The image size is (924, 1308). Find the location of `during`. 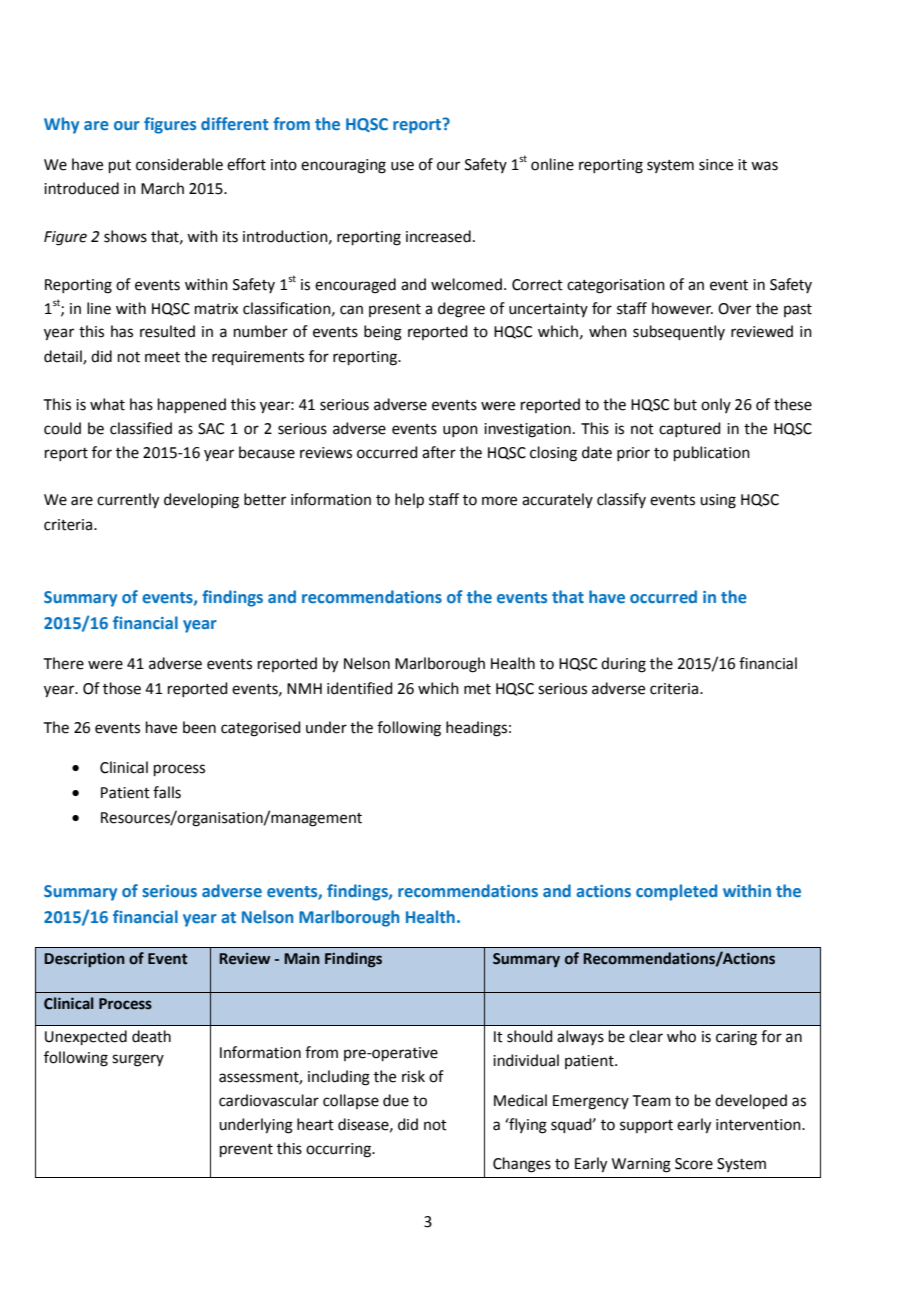

during is located at coordinates (623, 665).
